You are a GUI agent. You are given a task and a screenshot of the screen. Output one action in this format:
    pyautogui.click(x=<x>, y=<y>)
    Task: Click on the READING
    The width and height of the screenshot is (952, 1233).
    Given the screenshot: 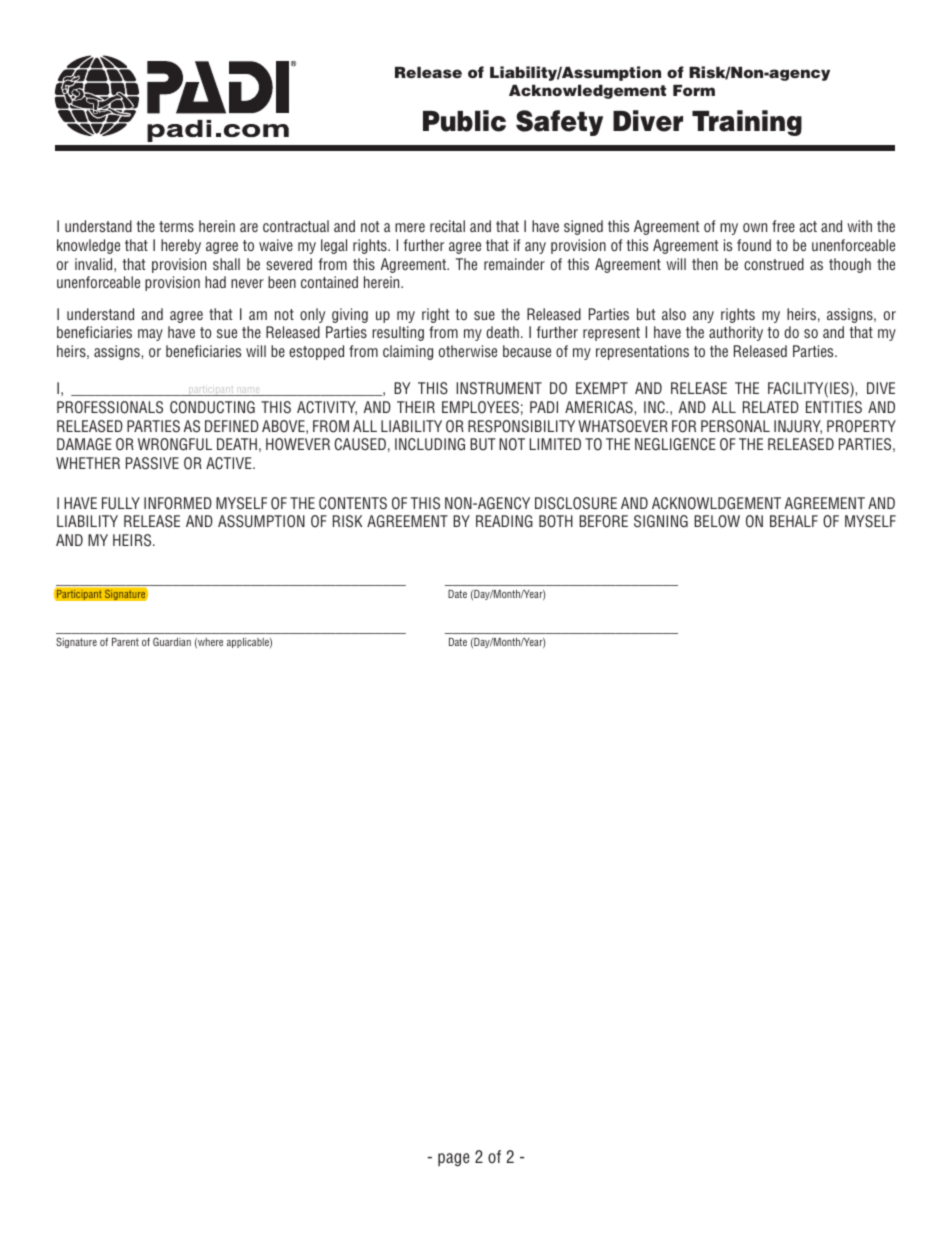 What is the action you would take?
    pyautogui.click(x=504, y=521)
